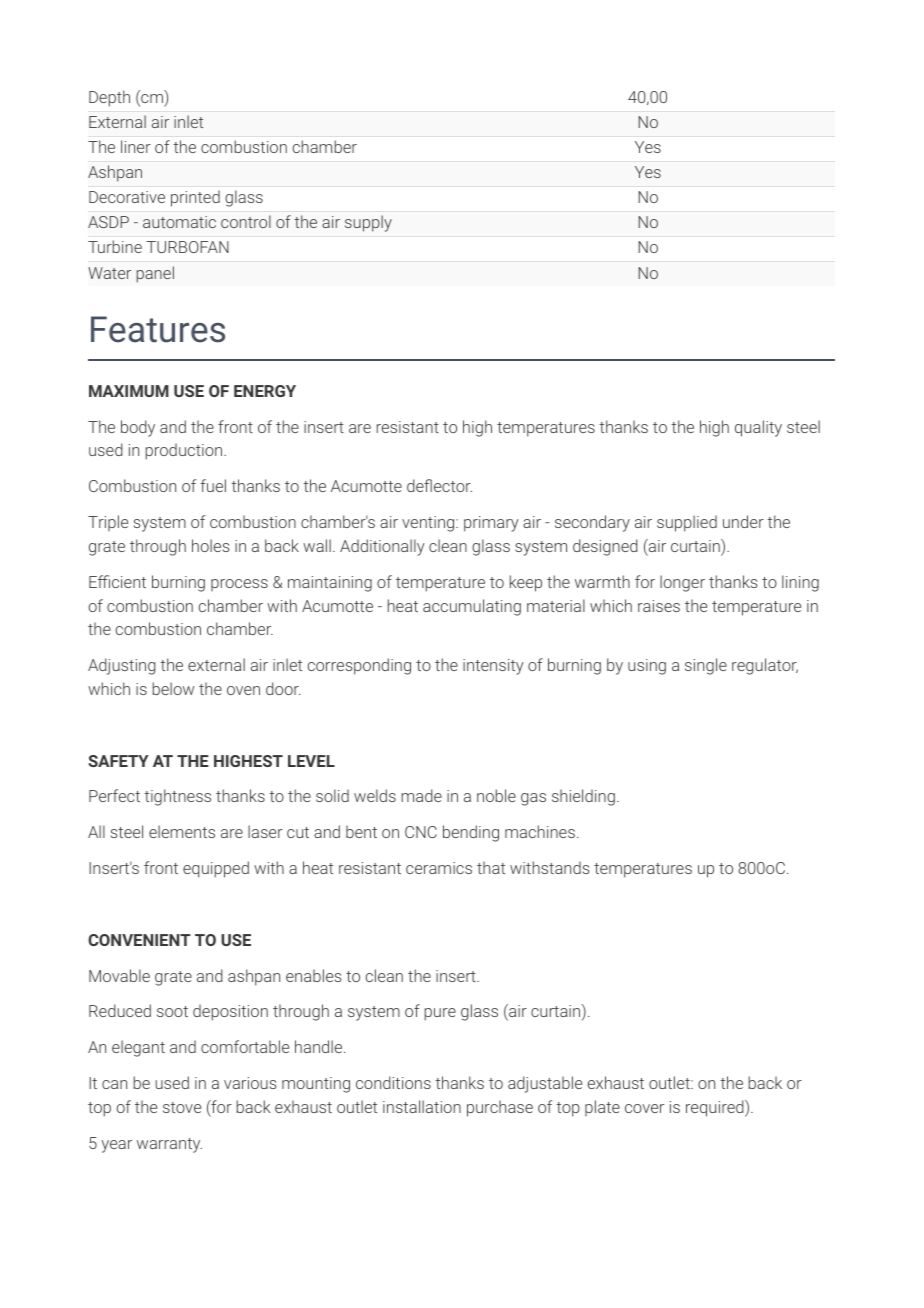  What do you see at coordinates (136, 146) in the screenshot?
I see `liner` at bounding box center [136, 146].
